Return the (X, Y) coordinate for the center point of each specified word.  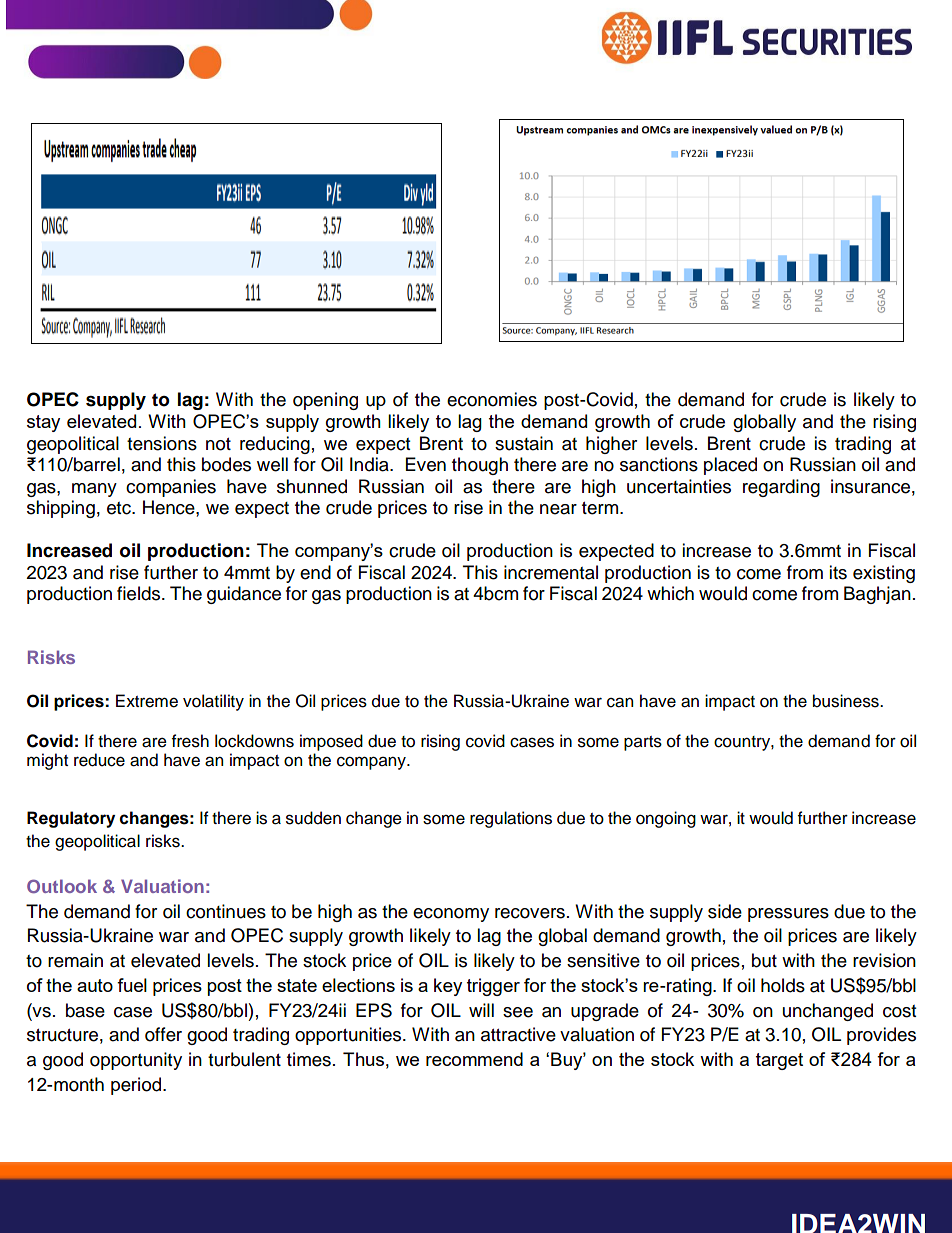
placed (730, 466)
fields (140, 593)
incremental (551, 572)
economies (492, 399)
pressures (788, 915)
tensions (162, 443)
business (847, 701)
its (838, 572)
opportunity (136, 1061)
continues (226, 911)
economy (451, 915)
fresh (190, 741)
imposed (331, 742)
